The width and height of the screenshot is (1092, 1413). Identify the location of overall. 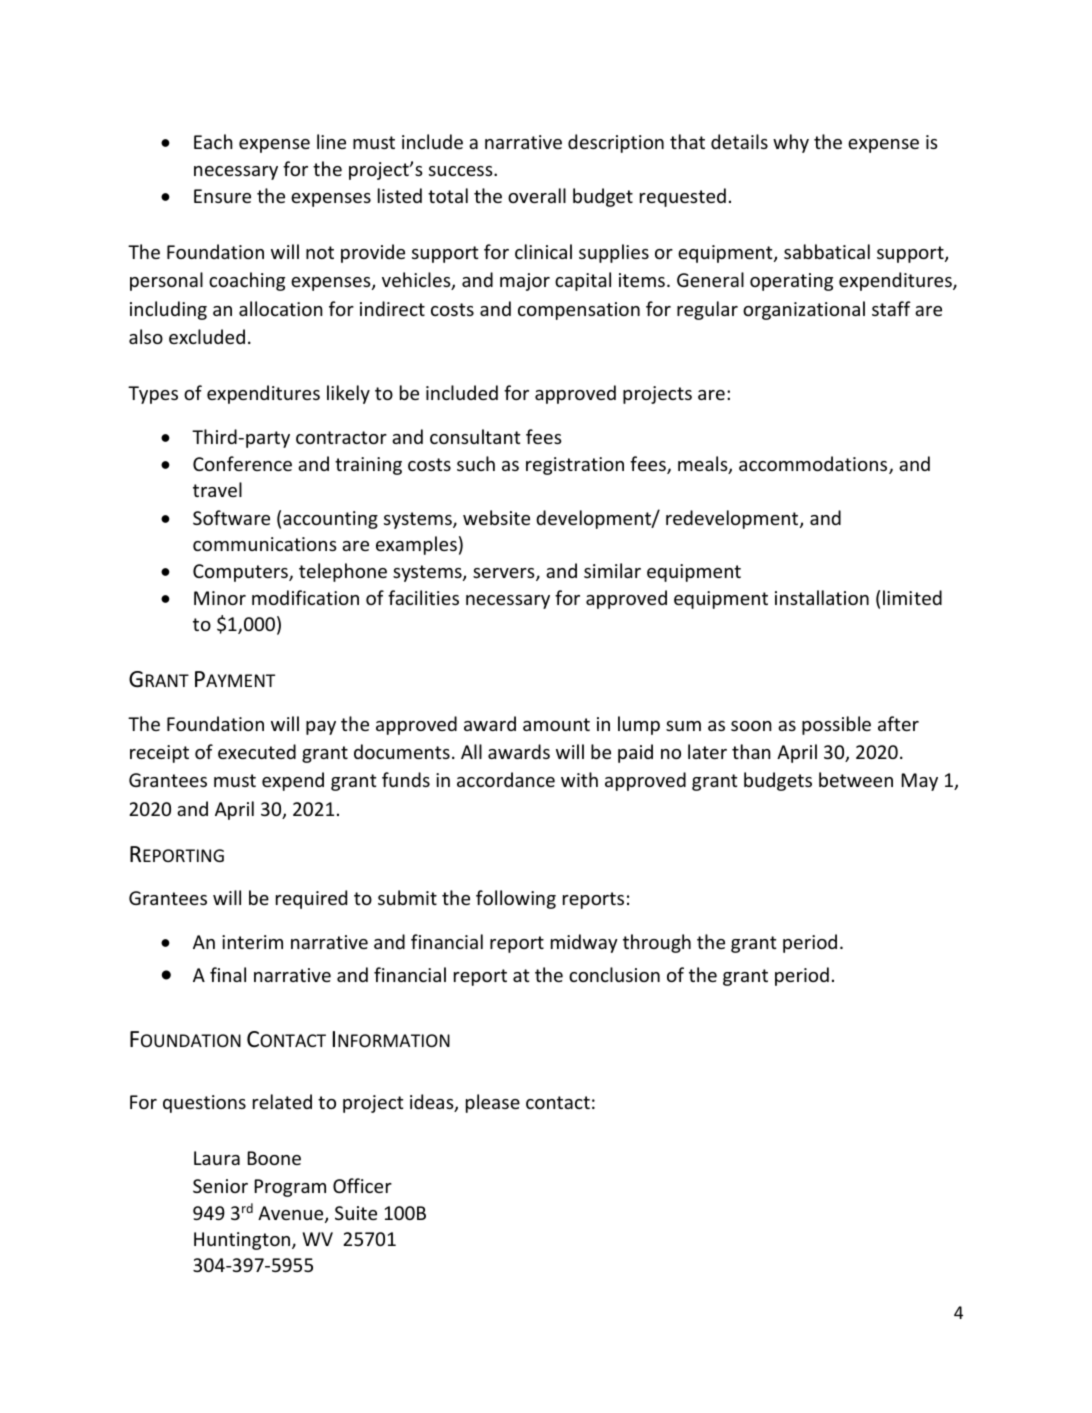
(537, 195).
